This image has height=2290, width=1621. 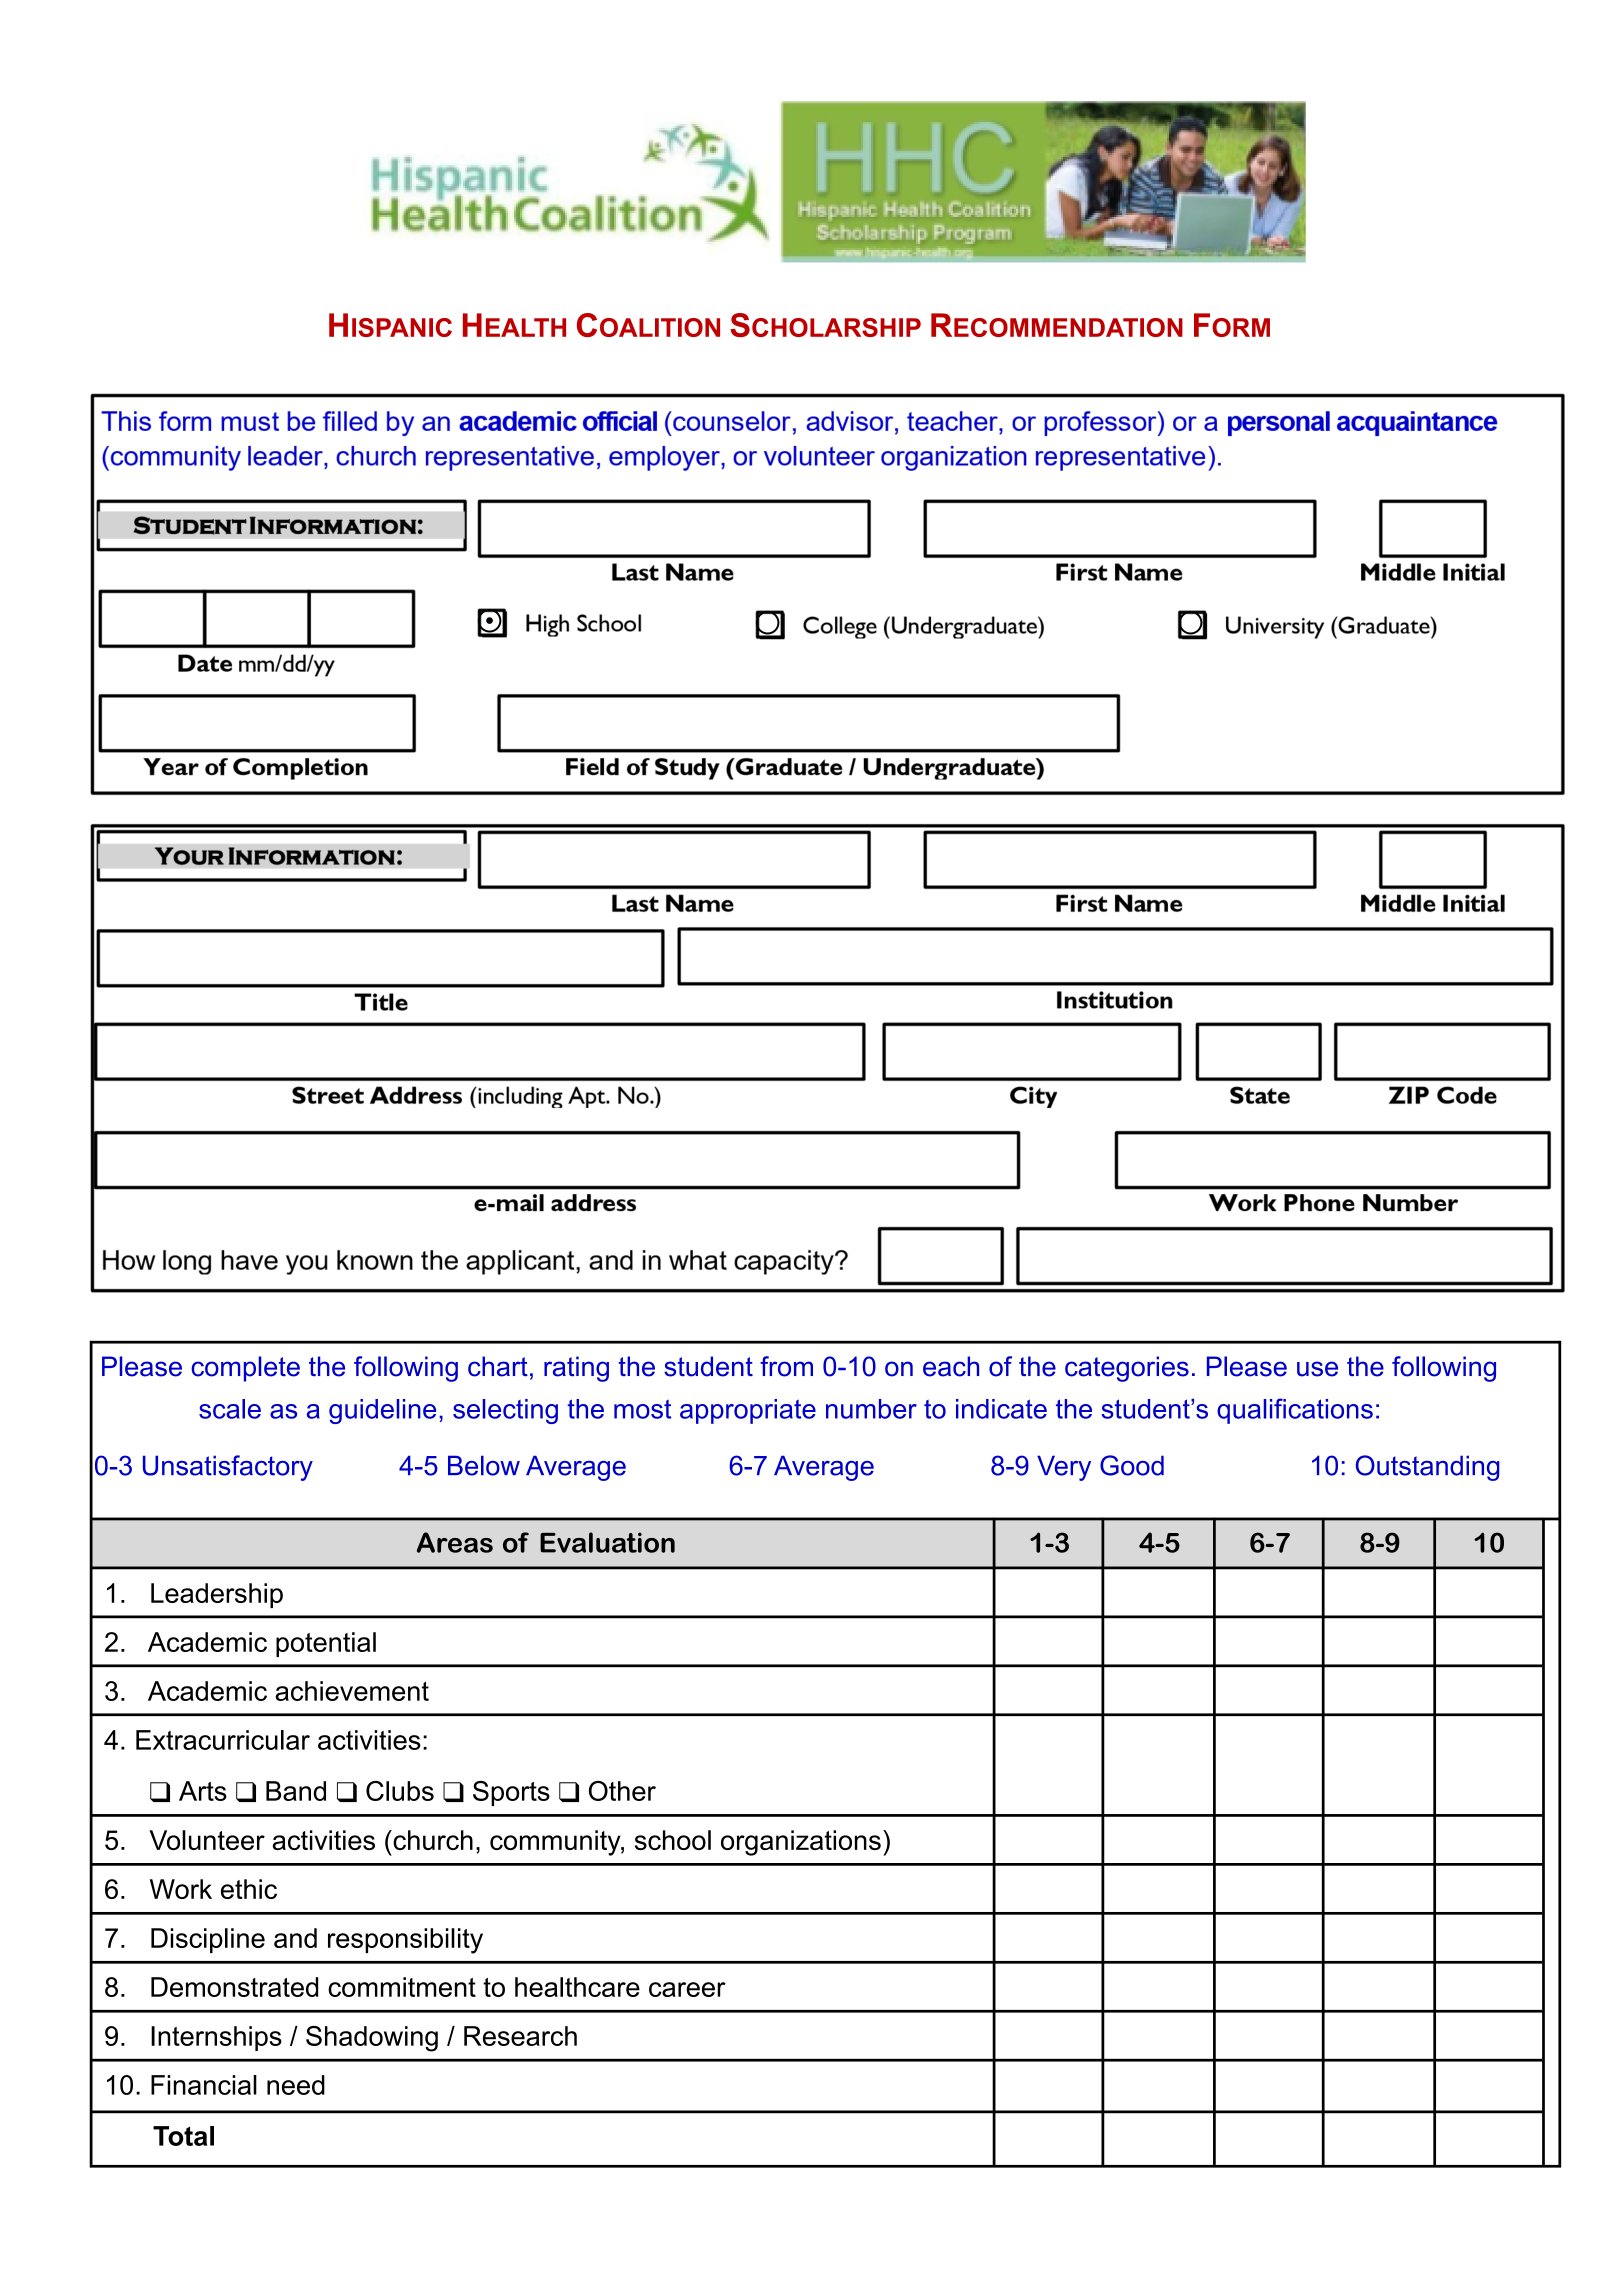 What do you see at coordinates (1427, 1468) in the image?
I see `Outstanding` at bounding box center [1427, 1468].
